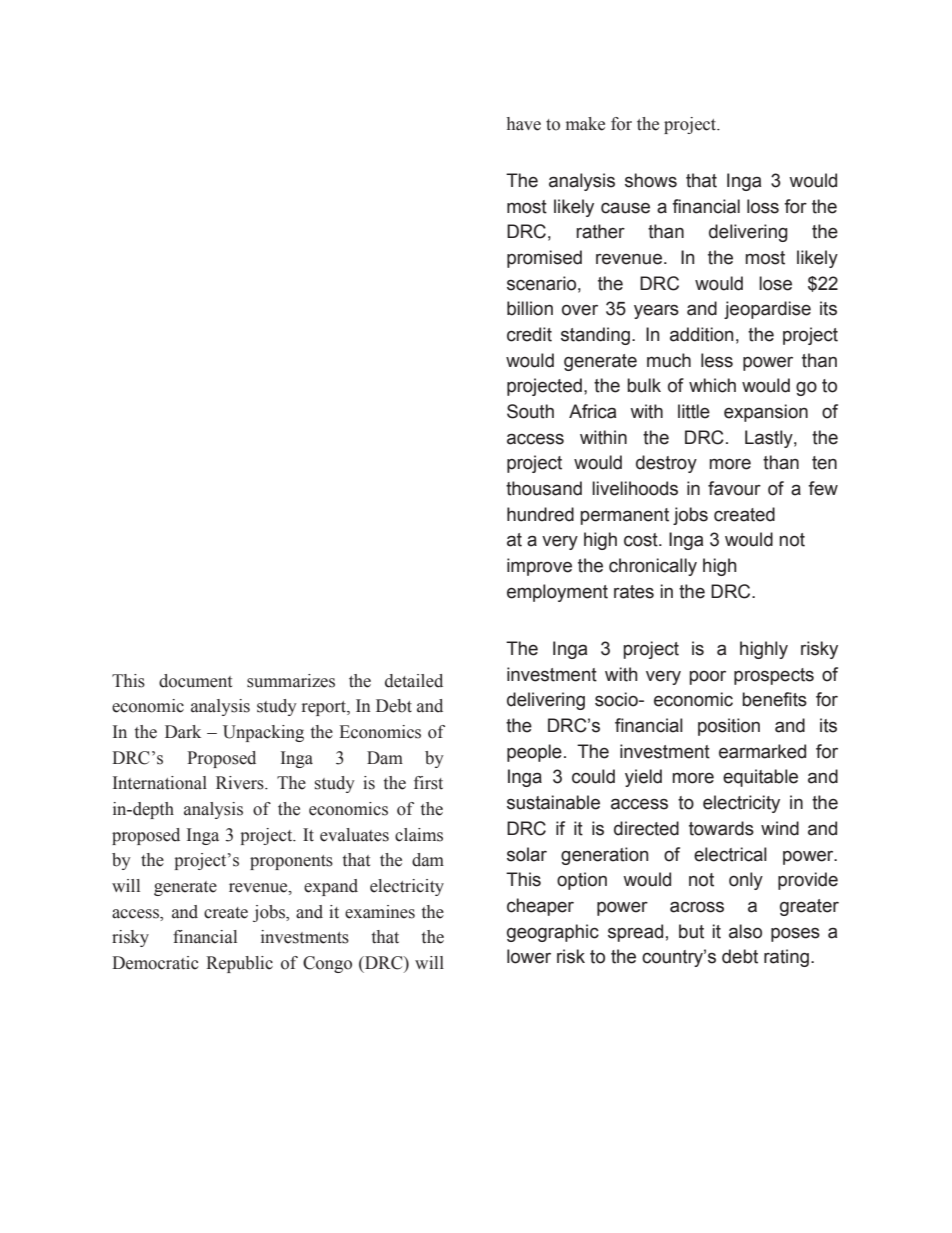 This document has width=952, height=1233. What do you see at coordinates (763, 206) in the document?
I see `loss` at bounding box center [763, 206].
